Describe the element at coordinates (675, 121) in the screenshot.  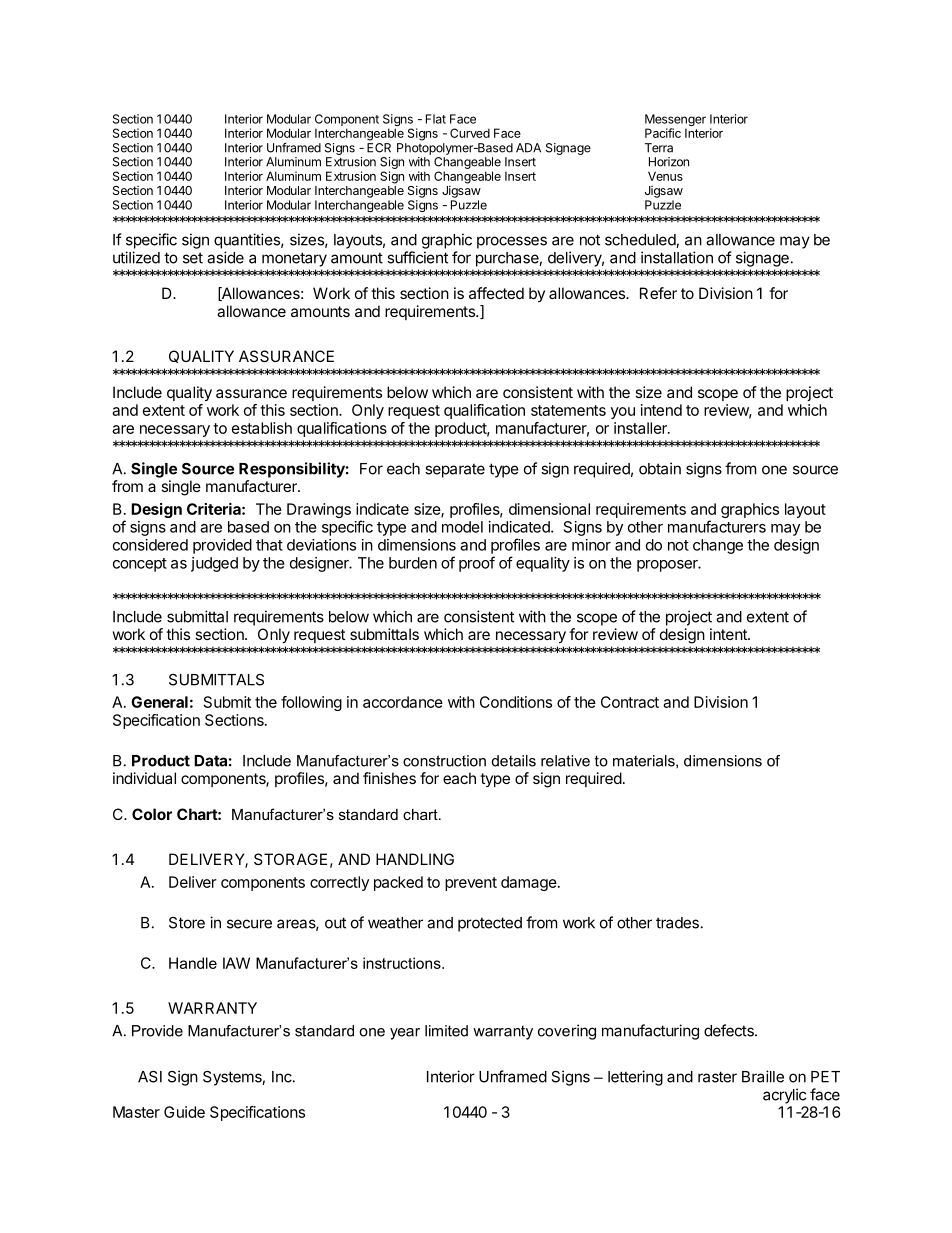
I see `Messenger` at that location.
